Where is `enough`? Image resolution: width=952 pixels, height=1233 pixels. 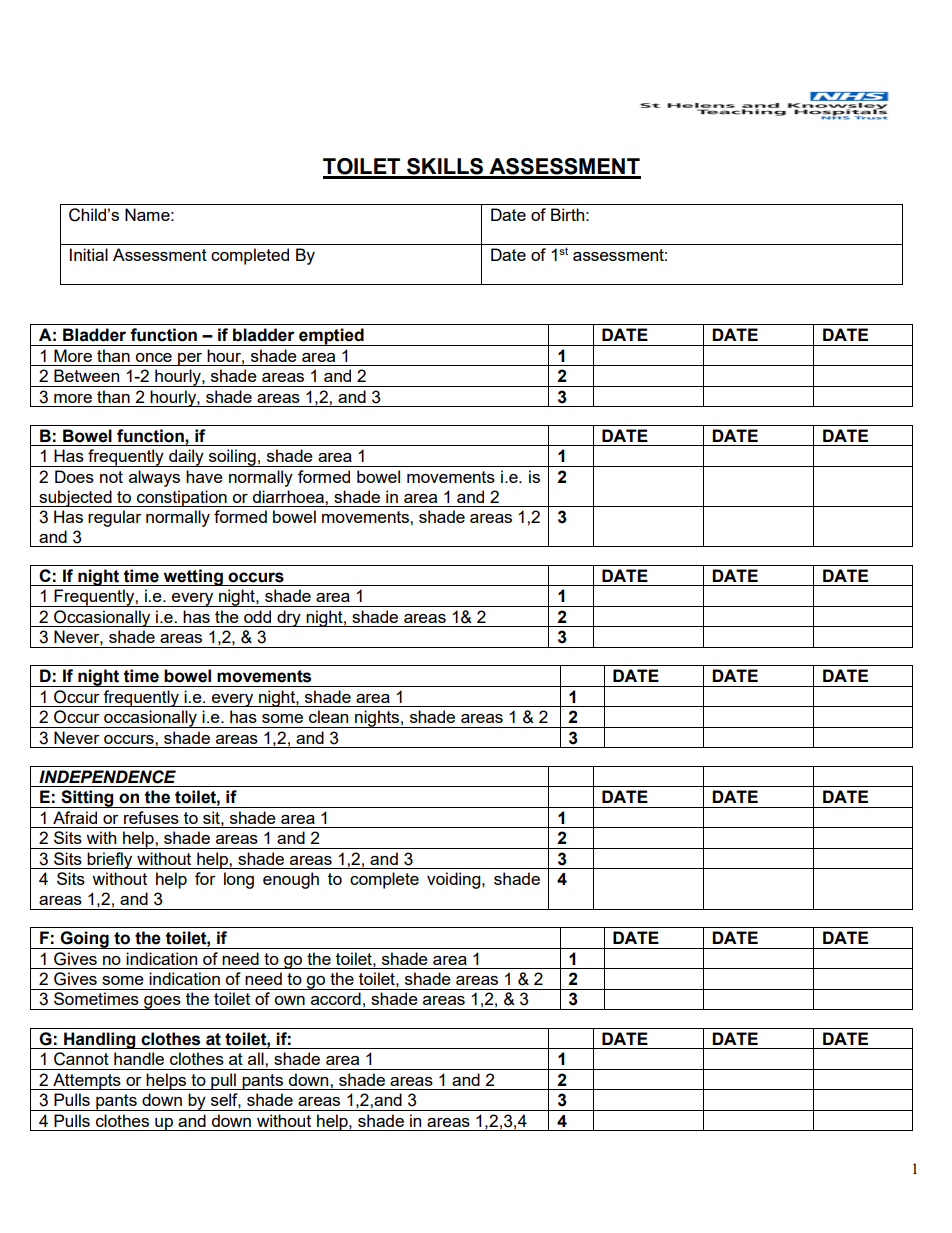
enough is located at coordinates (291, 880).
